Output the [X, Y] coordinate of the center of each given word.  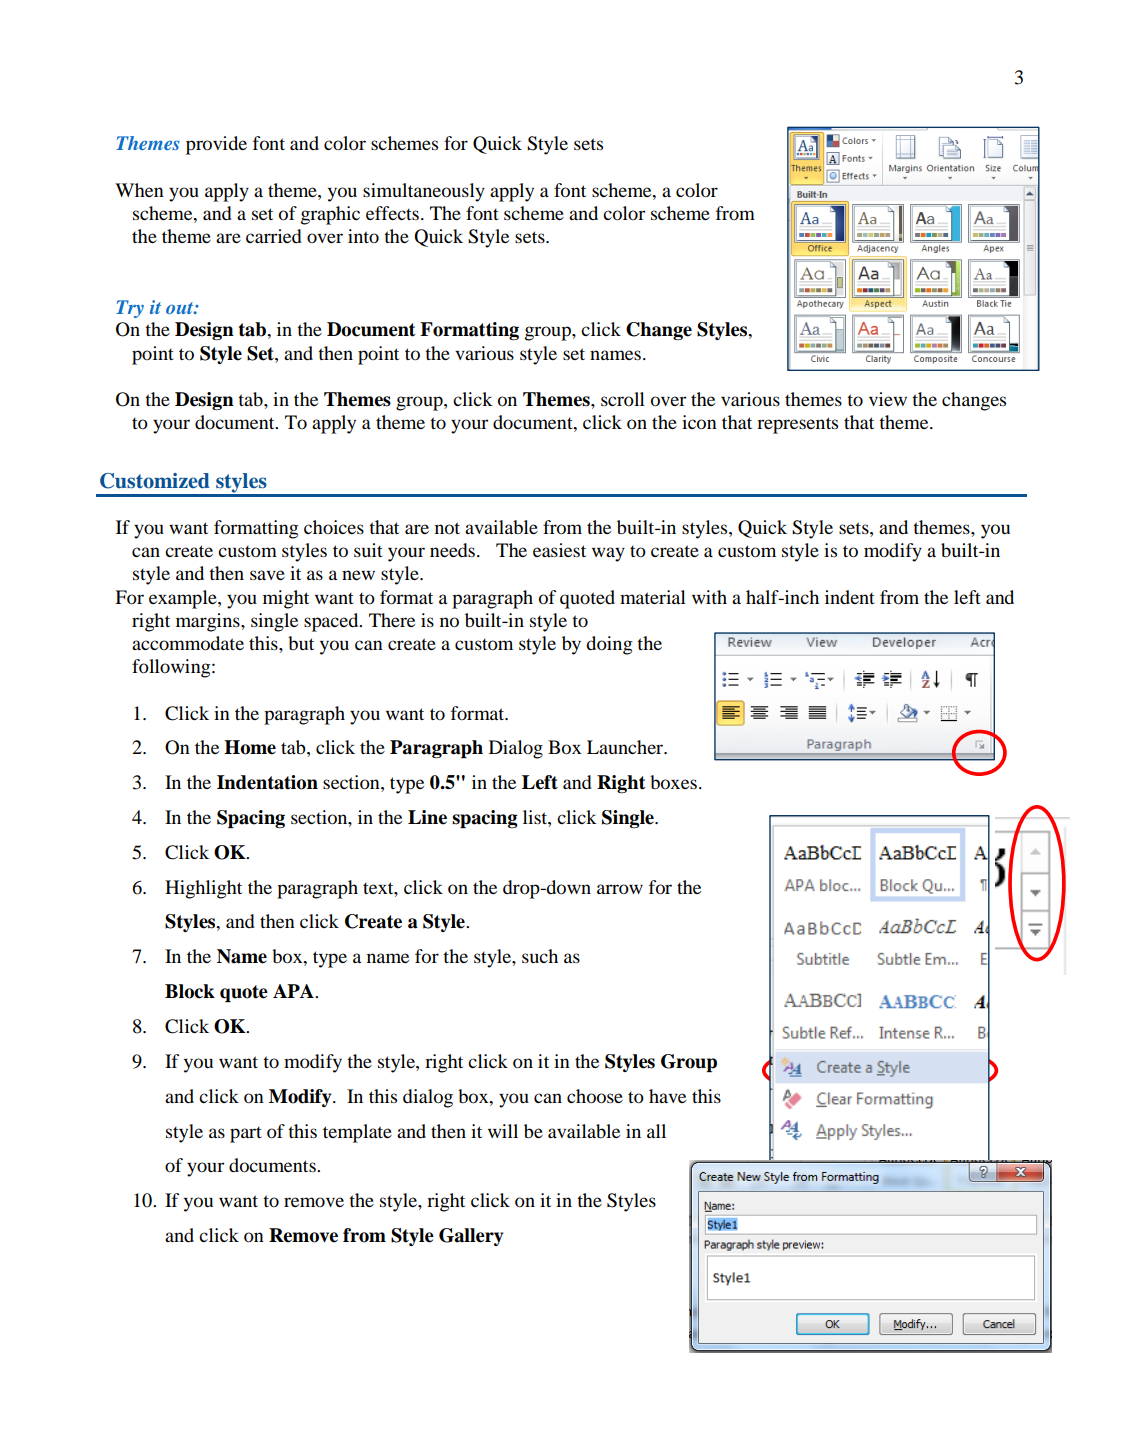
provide [216, 145]
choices [334, 527]
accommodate [188, 643]
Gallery [471, 1237]
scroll [623, 399]
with [709, 597]
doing [609, 645]
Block [190, 991]
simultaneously [424, 192]
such [540, 956]
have [667, 1096]
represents [797, 425]
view [888, 399]
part [246, 1135]
